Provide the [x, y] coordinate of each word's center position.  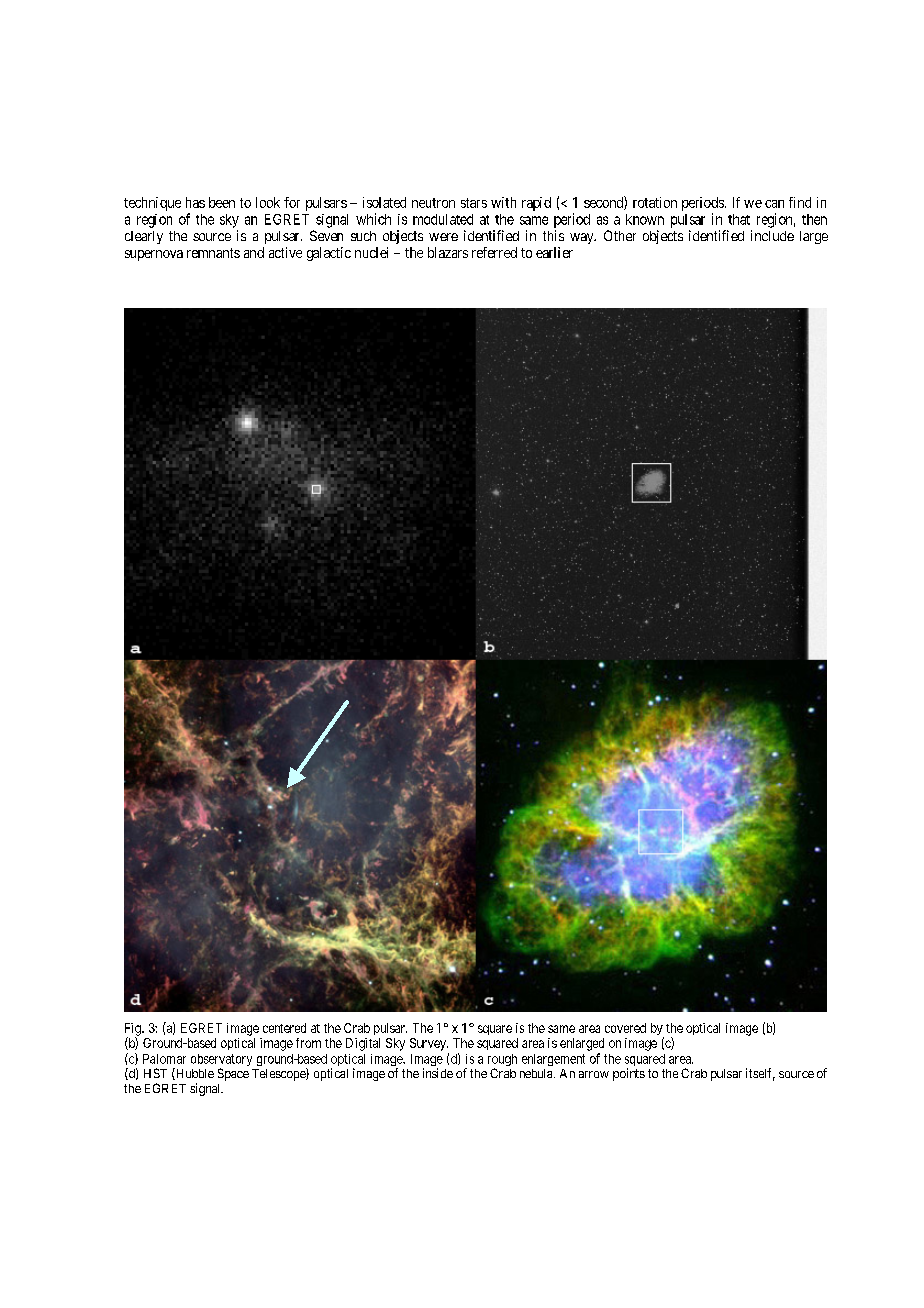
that [739, 219]
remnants [213, 253]
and [254, 252]
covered [625, 1028]
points [629, 1074]
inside [438, 1073]
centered [284, 1028]
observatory [221, 1061]
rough [502, 1061]
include [772, 235]
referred [494, 252]
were [443, 237]
